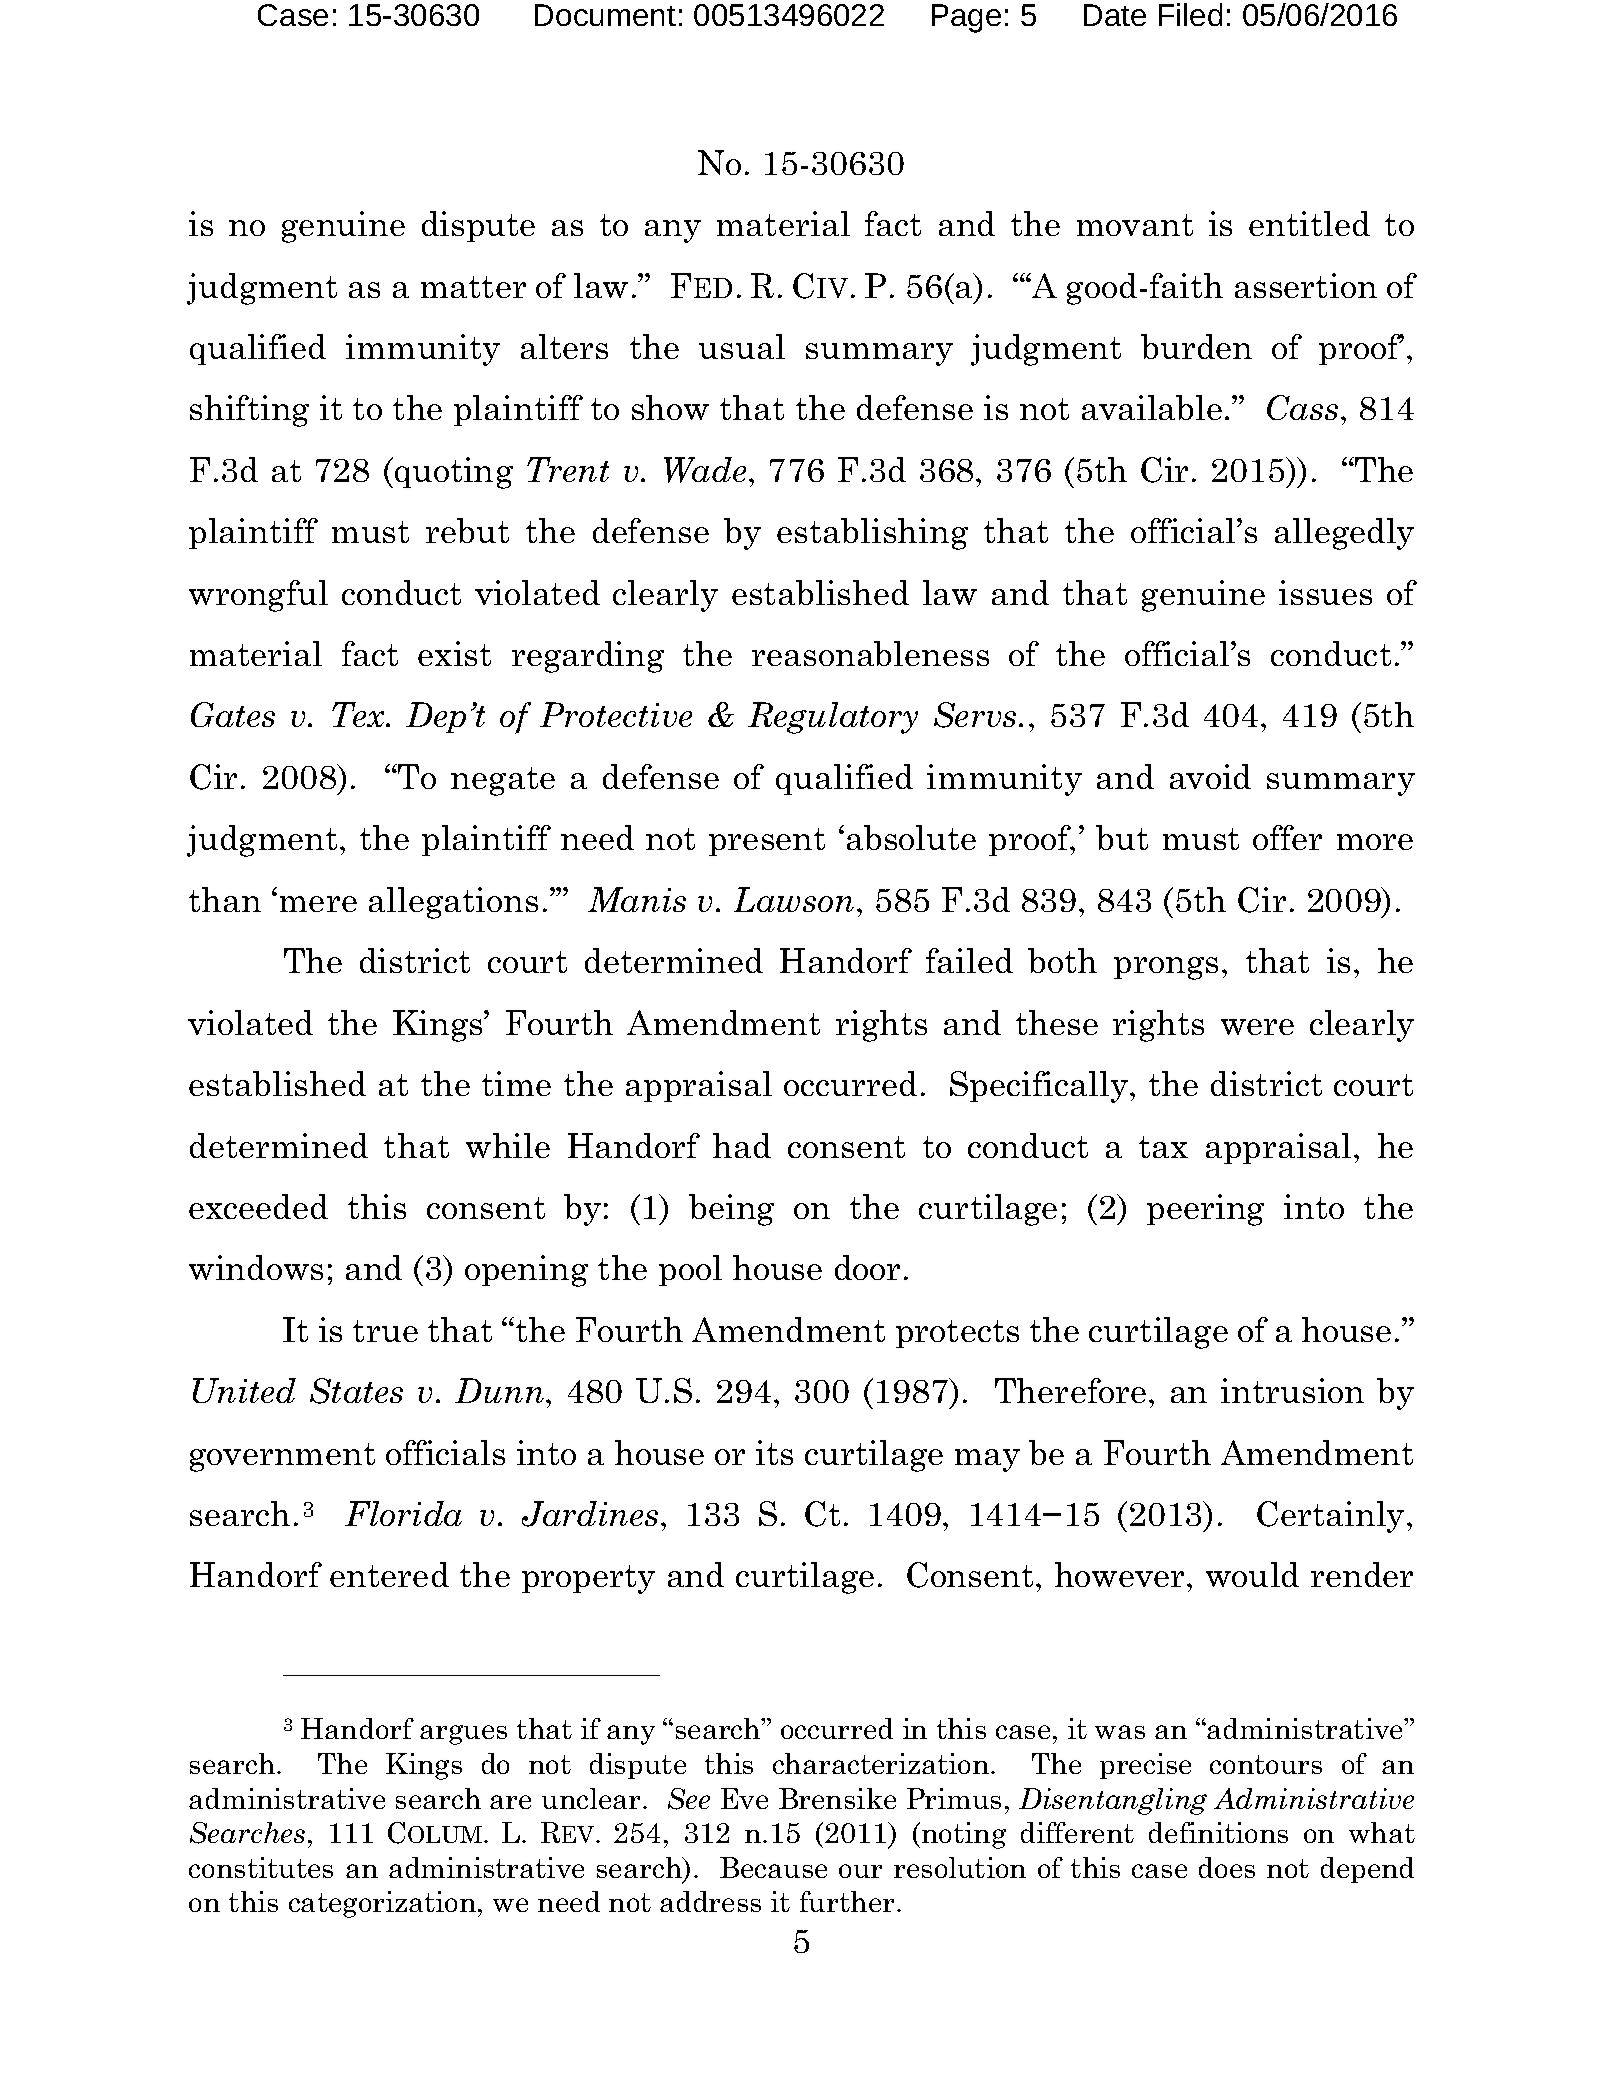  I want to click on Filed, so click(1190, 14).
